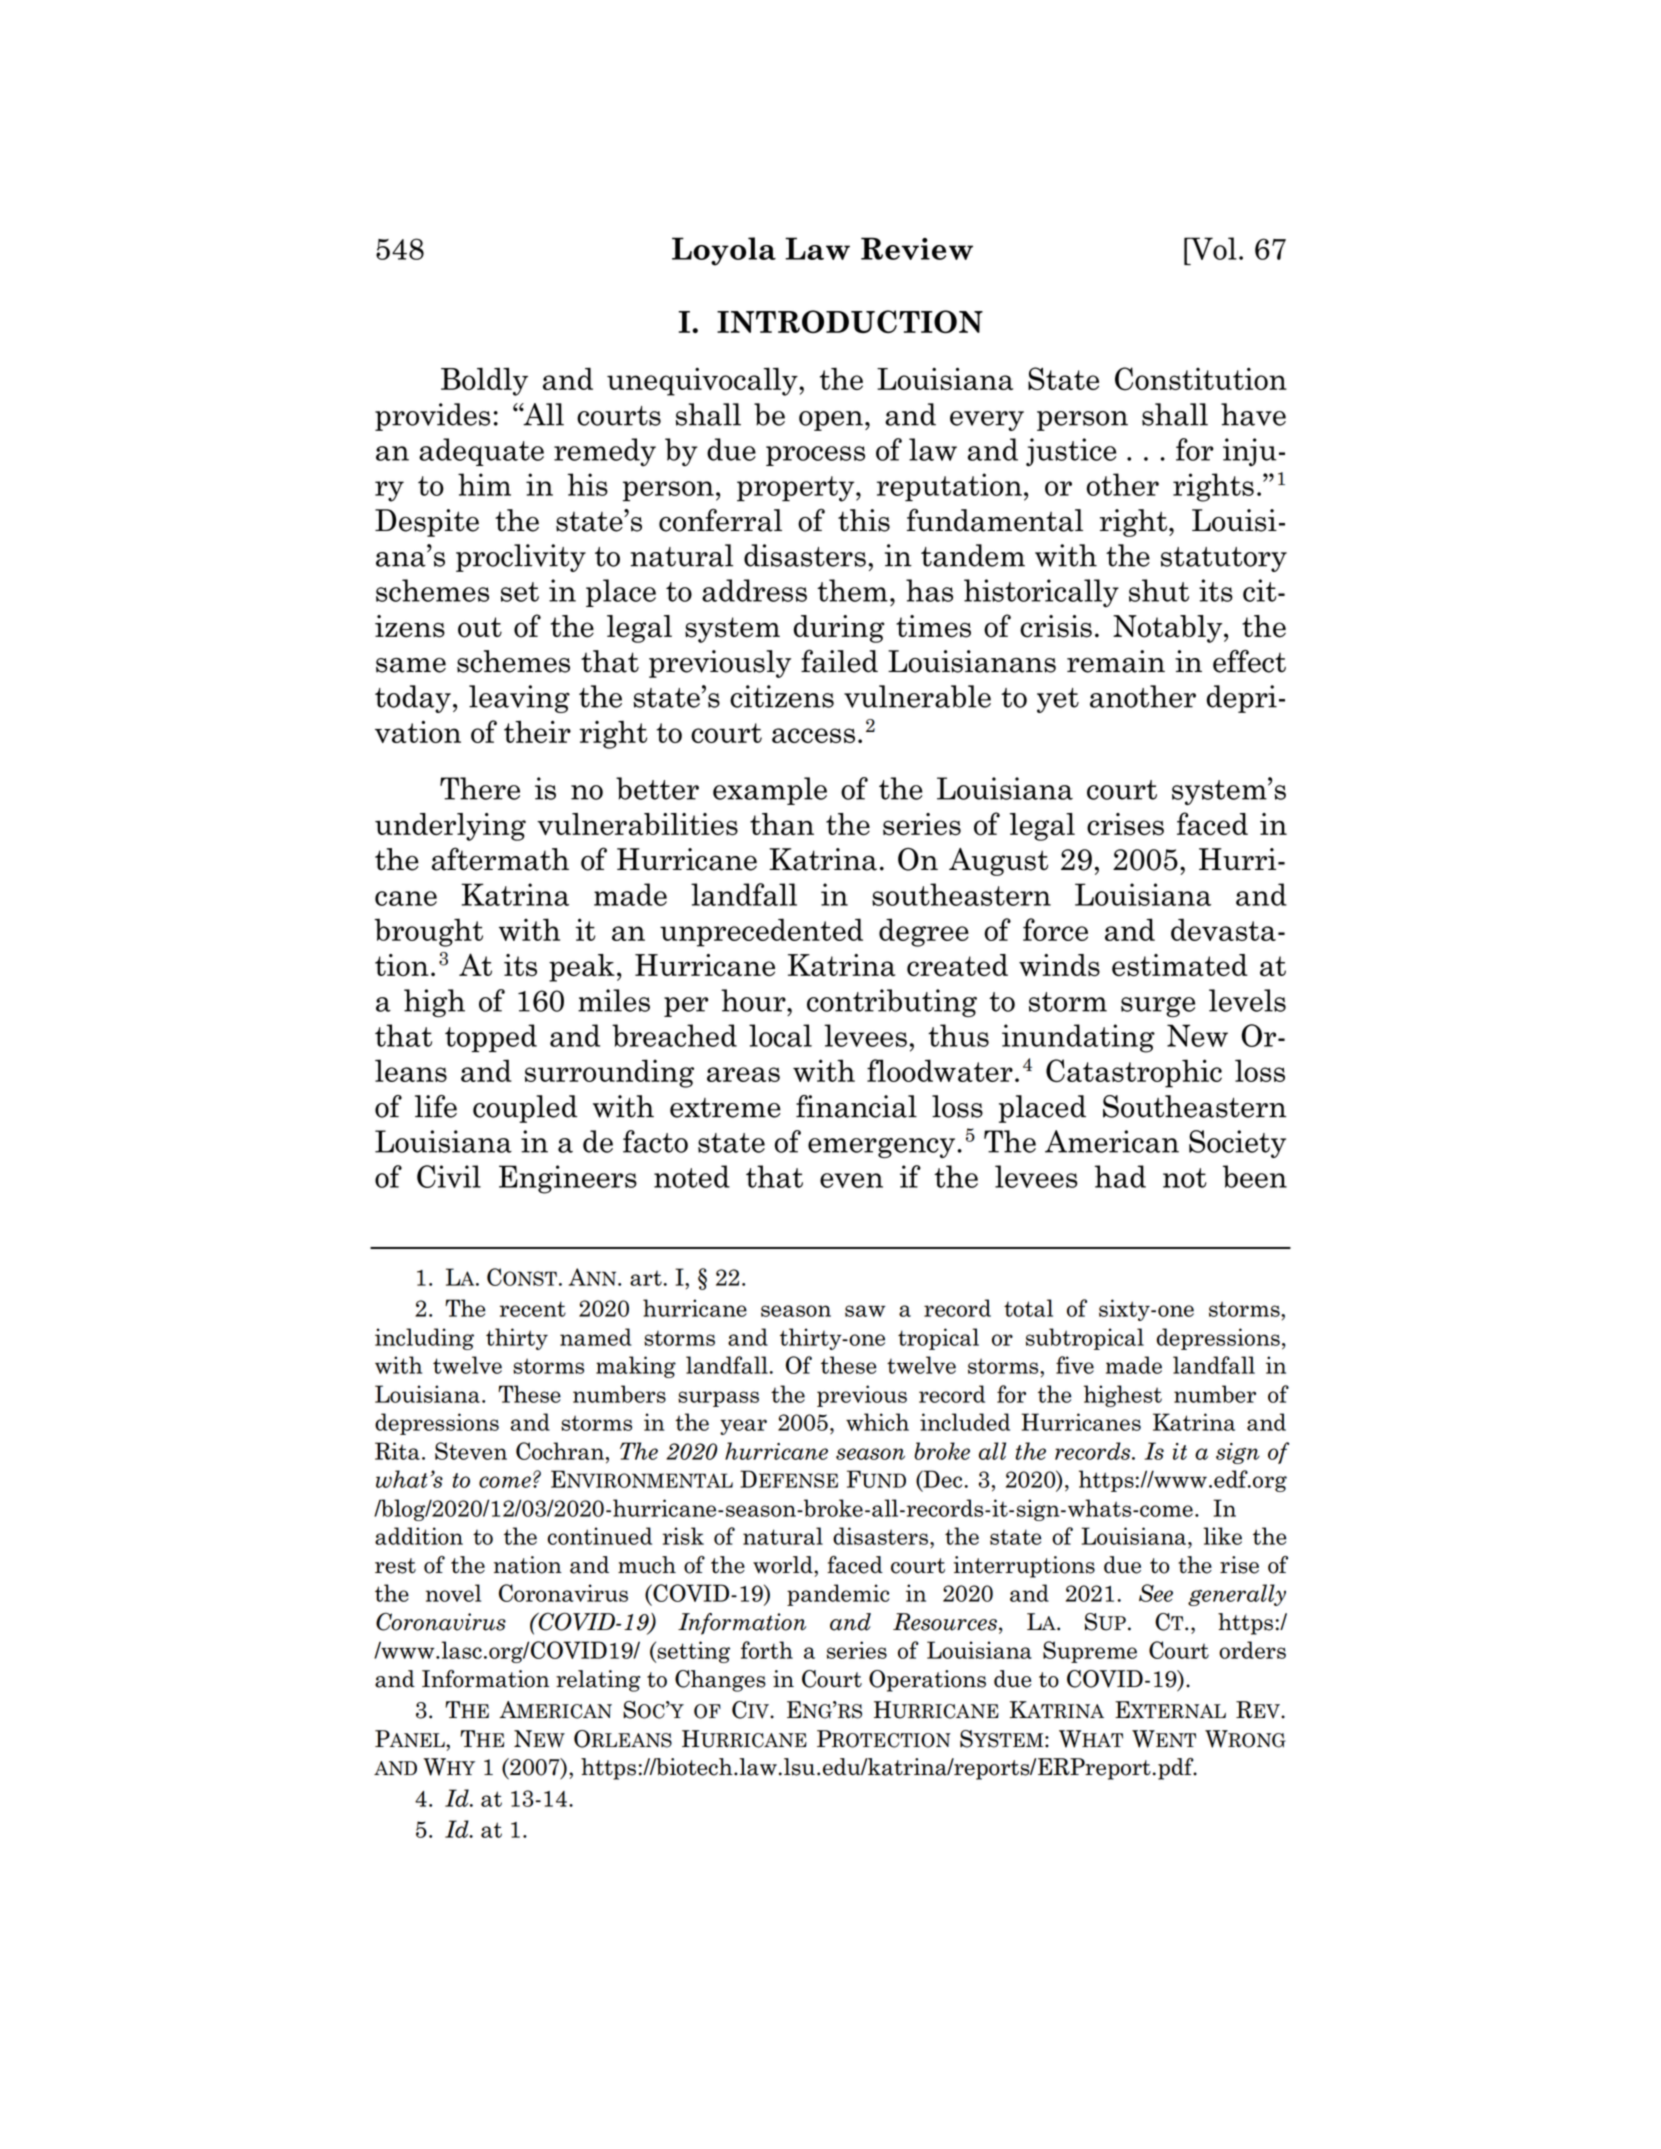 Image resolution: width=1661 pixels, height=2149 pixels. What do you see at coordinates (537, 731) in the screenshot?
I see `their` at bounding box center [537, 731].
